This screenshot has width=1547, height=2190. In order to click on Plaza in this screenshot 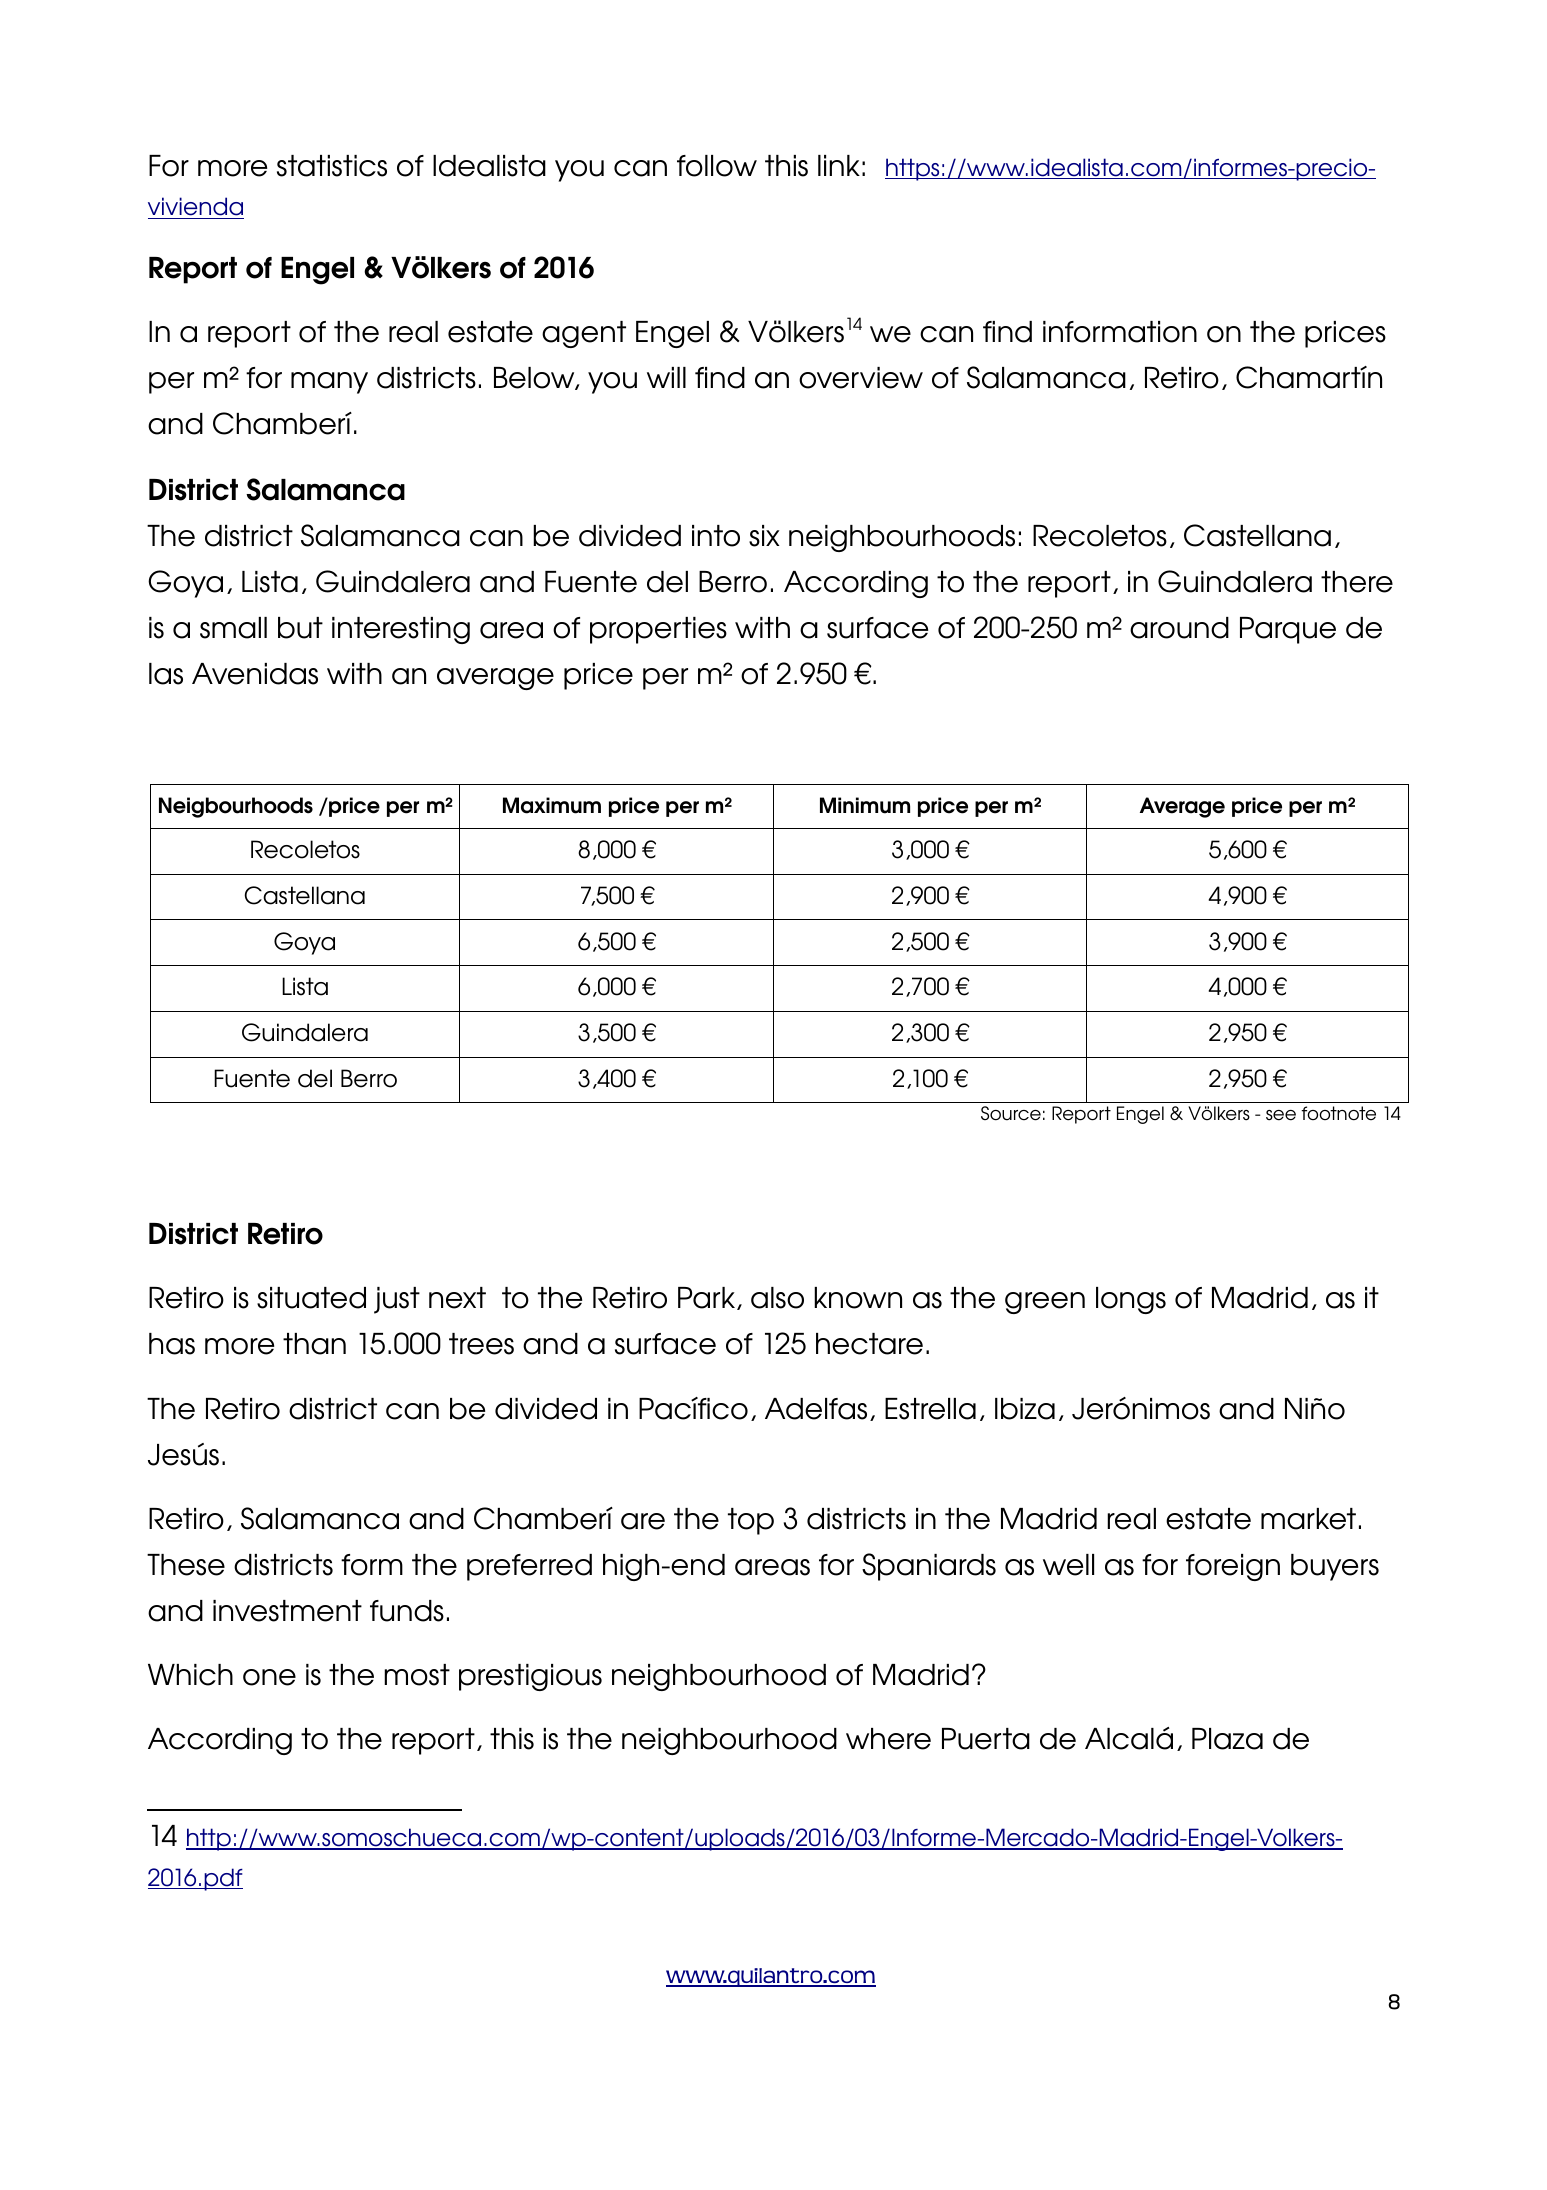, I will do `click(1227, 1739)`.
